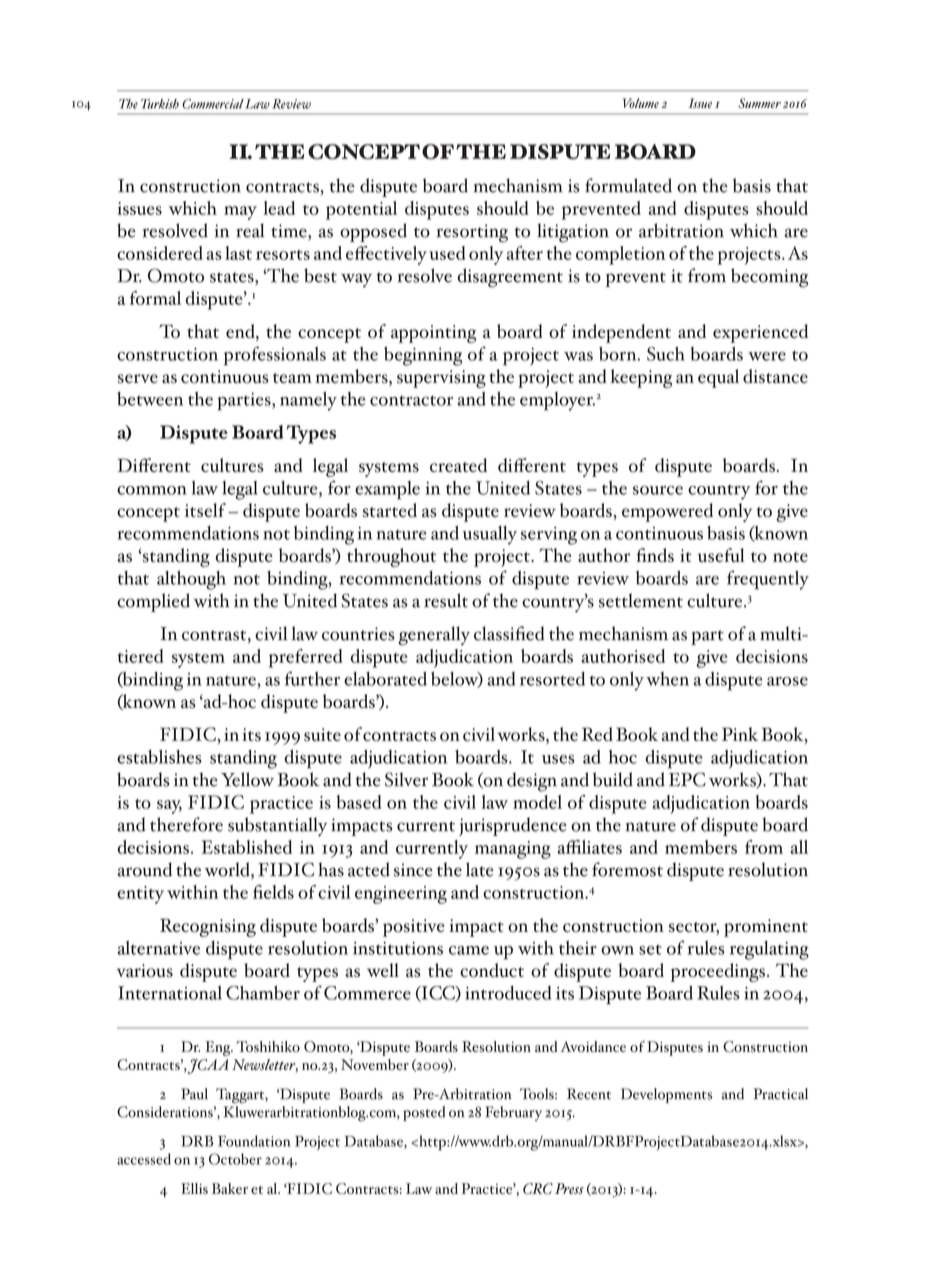  What do you see at coordinates (740, 734) in the screenshot?
I see `Pink` at bounding box center [740, 734].
